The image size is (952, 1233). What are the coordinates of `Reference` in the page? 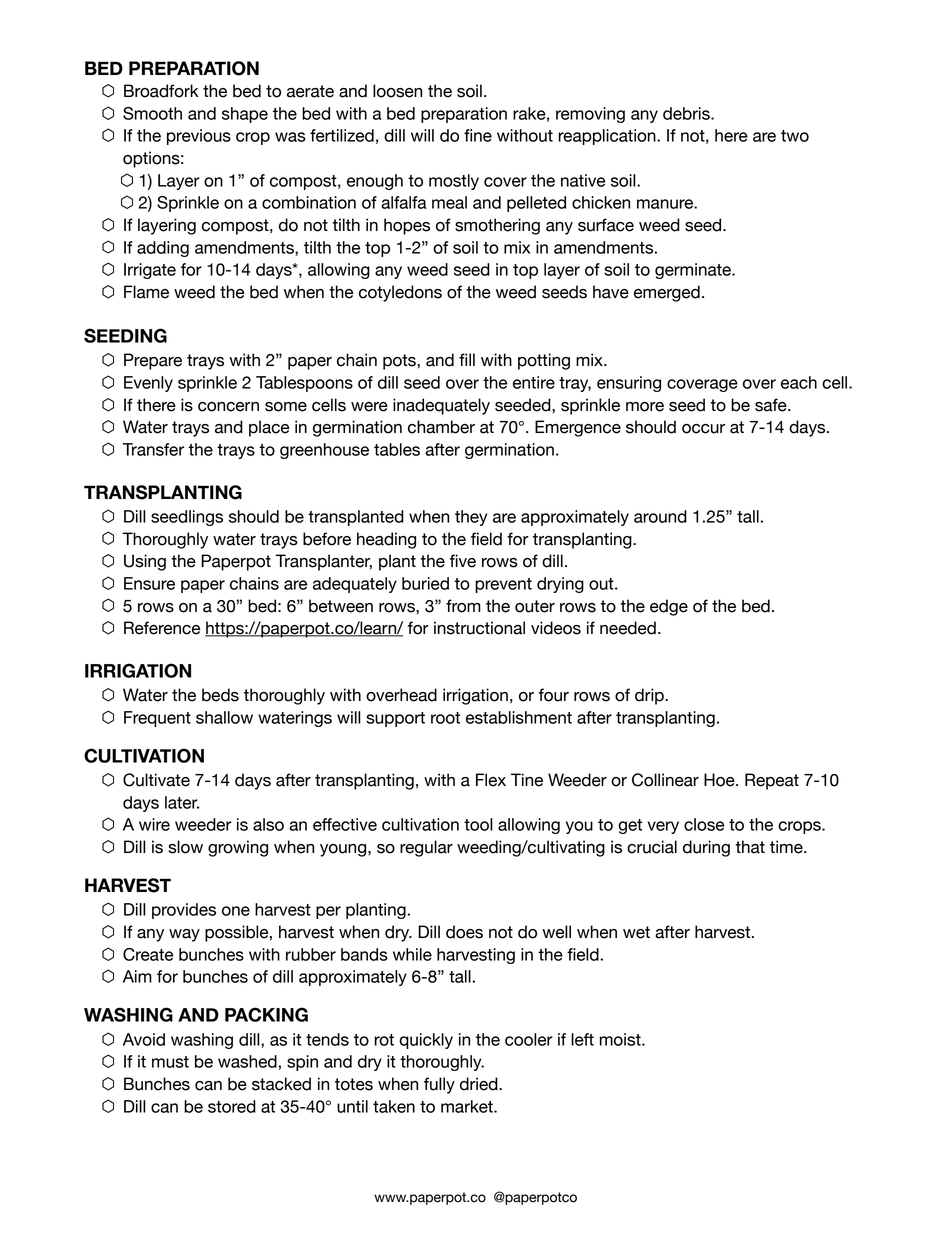 It's located at (162, 628).
